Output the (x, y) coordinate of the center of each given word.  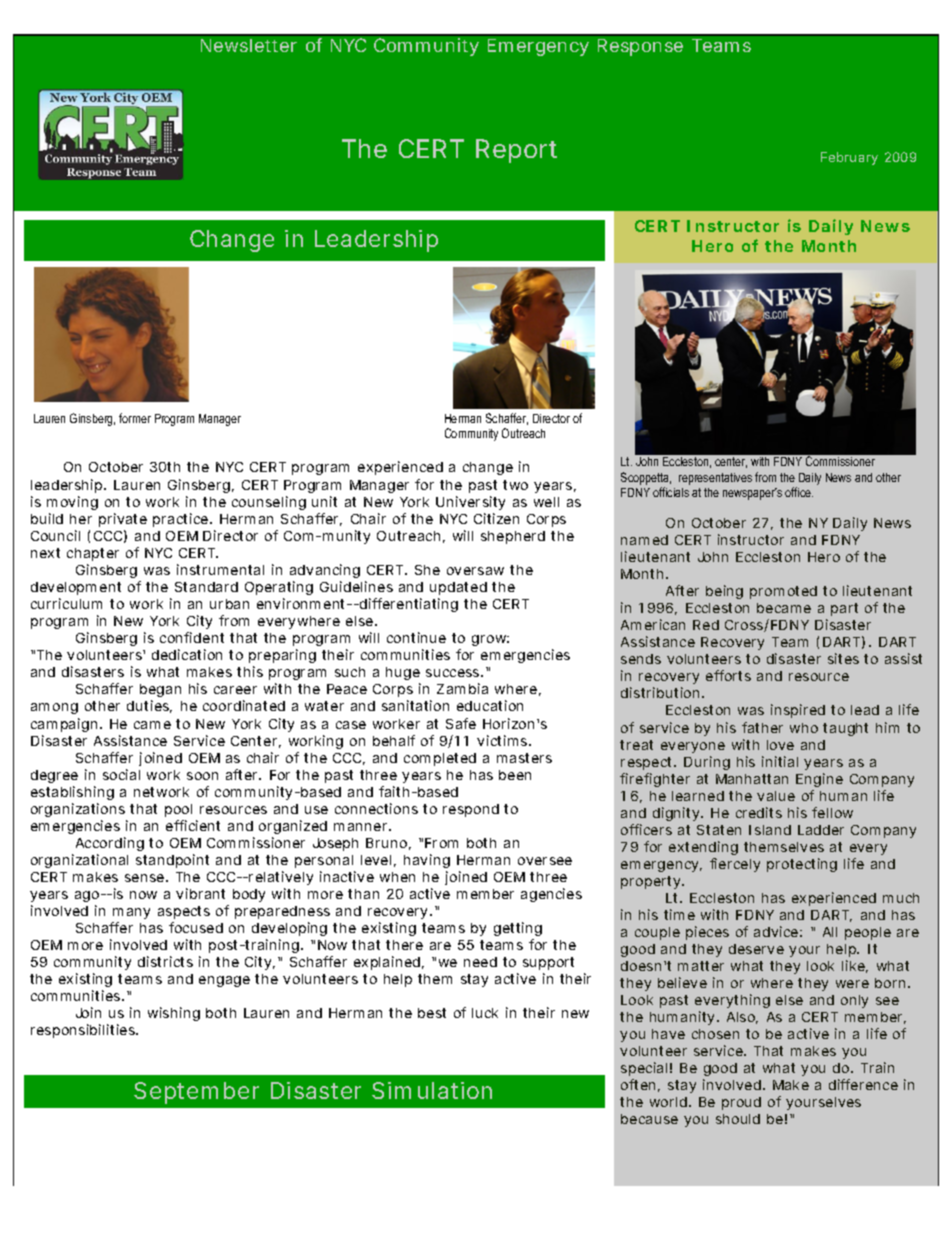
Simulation (432, 1090)
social (121, 774)
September (196, 1093)
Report (516, 151)
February (849, 158)
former (135, 418)
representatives (715, 479)
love (780, 745)
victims (503, 740)
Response (640, 47)
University (470, 503)
